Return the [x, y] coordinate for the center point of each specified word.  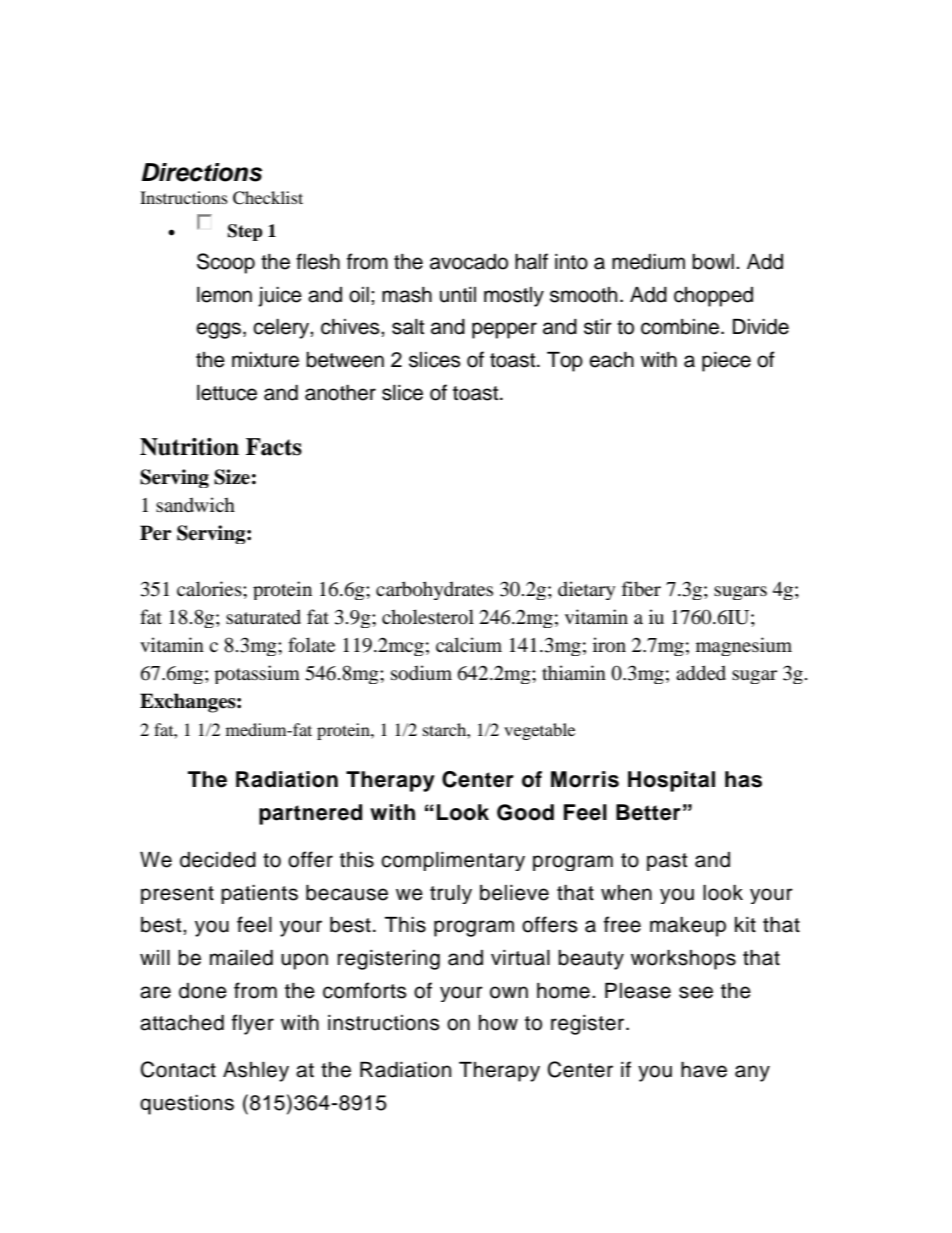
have [704, 1070]
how [498, 1023]
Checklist [268, 198]
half [531, 261]
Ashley [256, 1072]
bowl [713, 262]
